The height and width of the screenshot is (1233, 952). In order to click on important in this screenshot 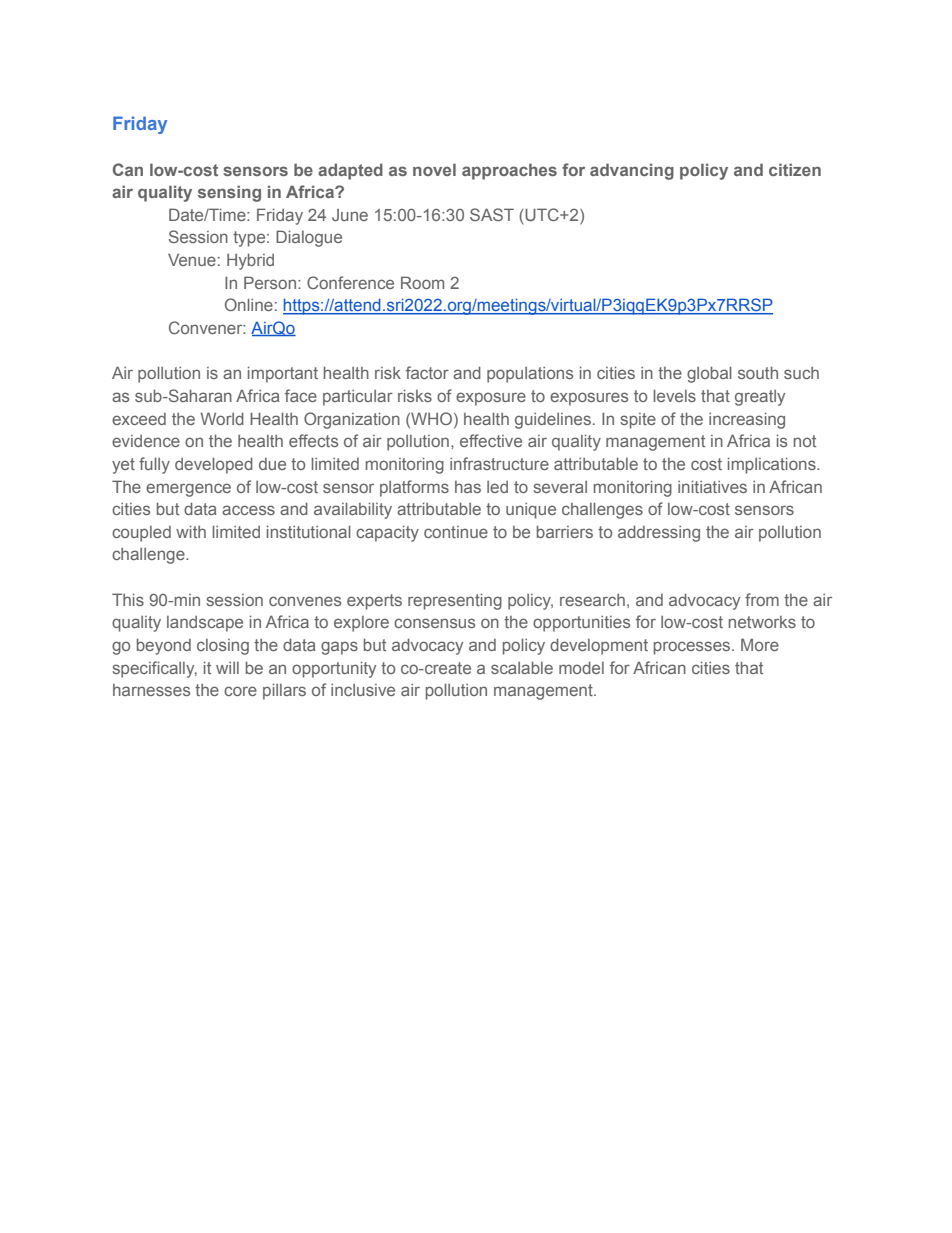, I will do `click(283, 374)`.
